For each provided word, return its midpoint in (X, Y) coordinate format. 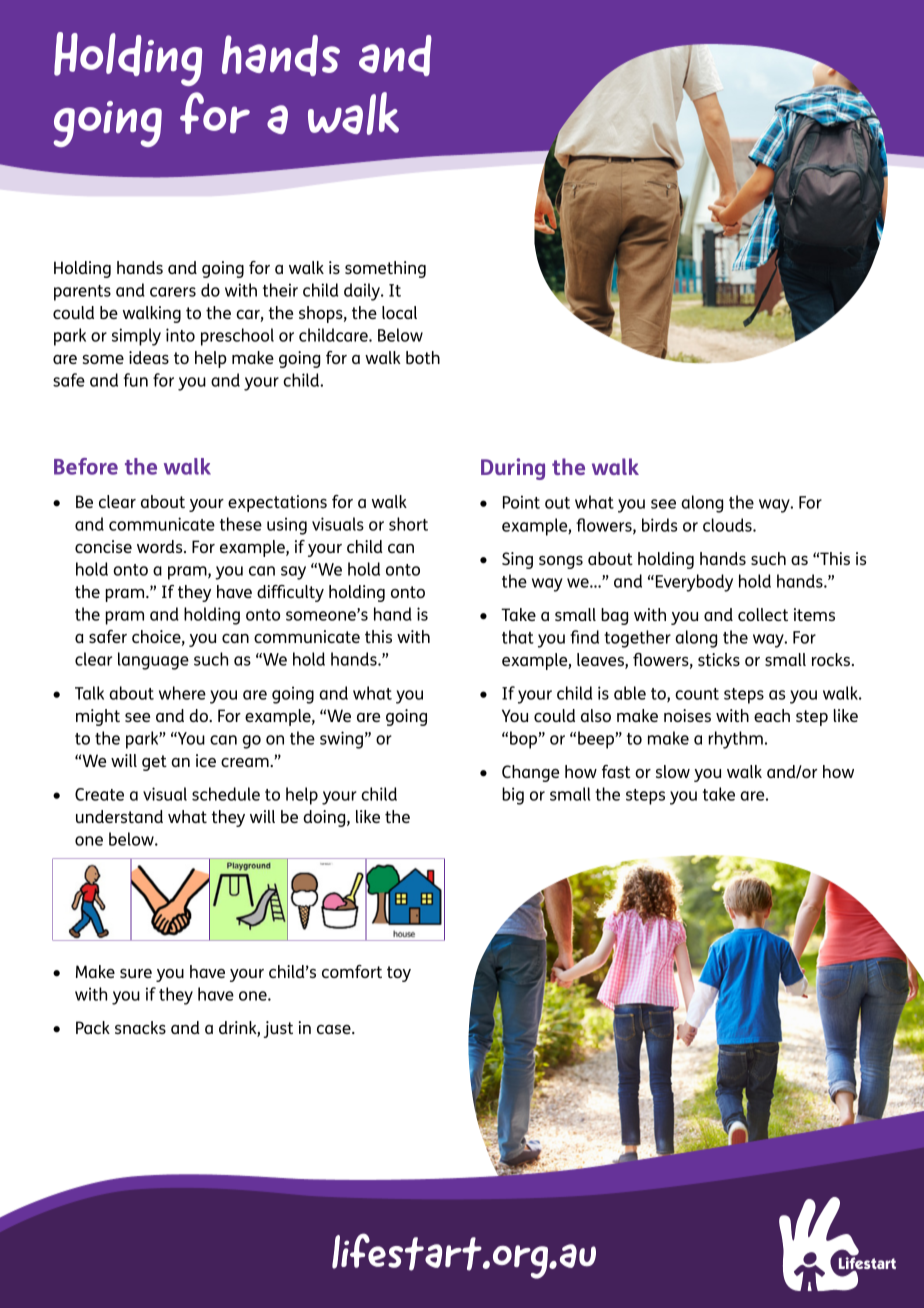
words (161, 546)
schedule (226, 794)
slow (673, 771)
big (513, 796)
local (399, 312)
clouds (728, 525)
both (423, 357)
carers (173, 292)
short (408, 524)
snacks (140, 1027)
